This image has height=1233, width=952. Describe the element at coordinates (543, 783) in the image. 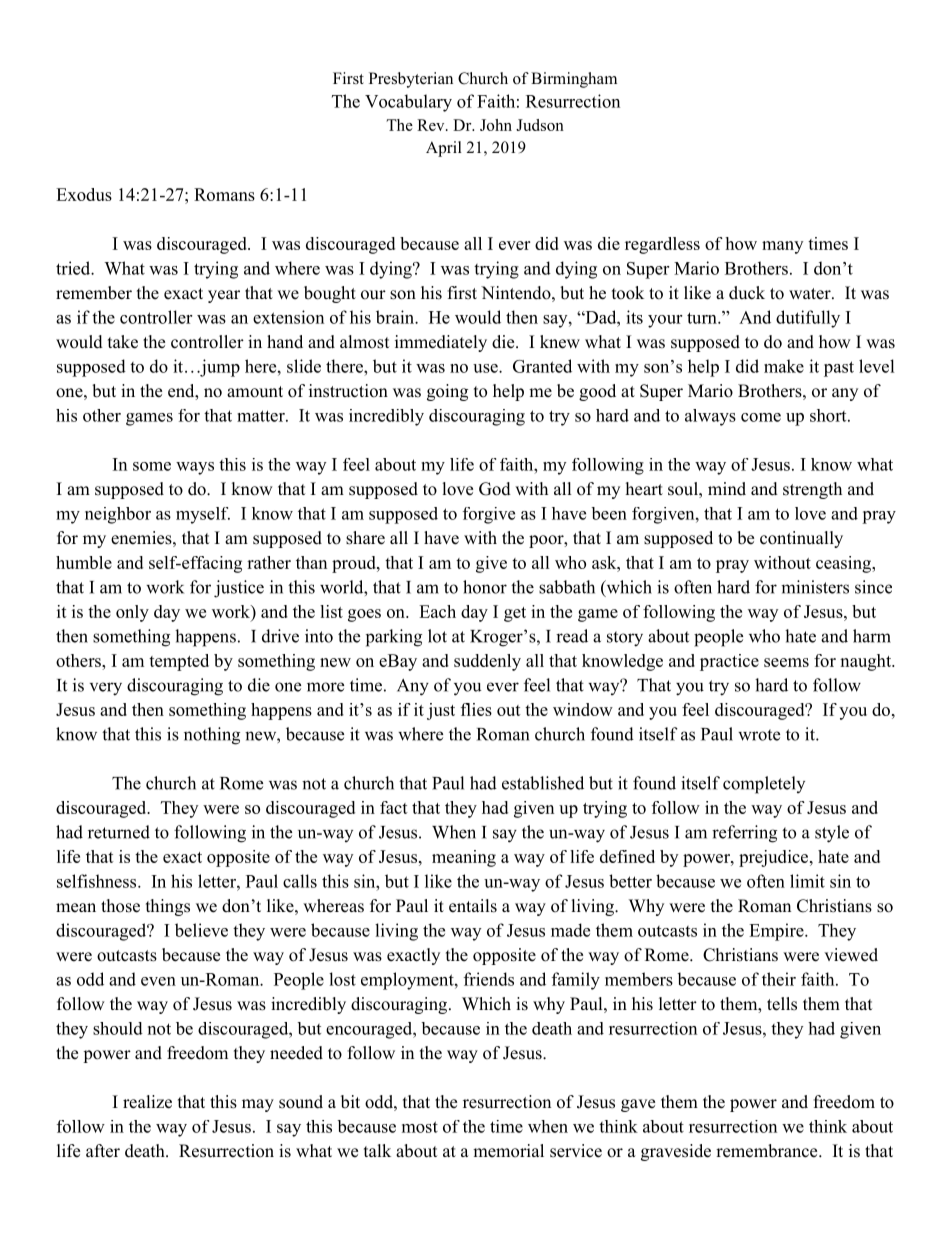

I see `established` at that location.
